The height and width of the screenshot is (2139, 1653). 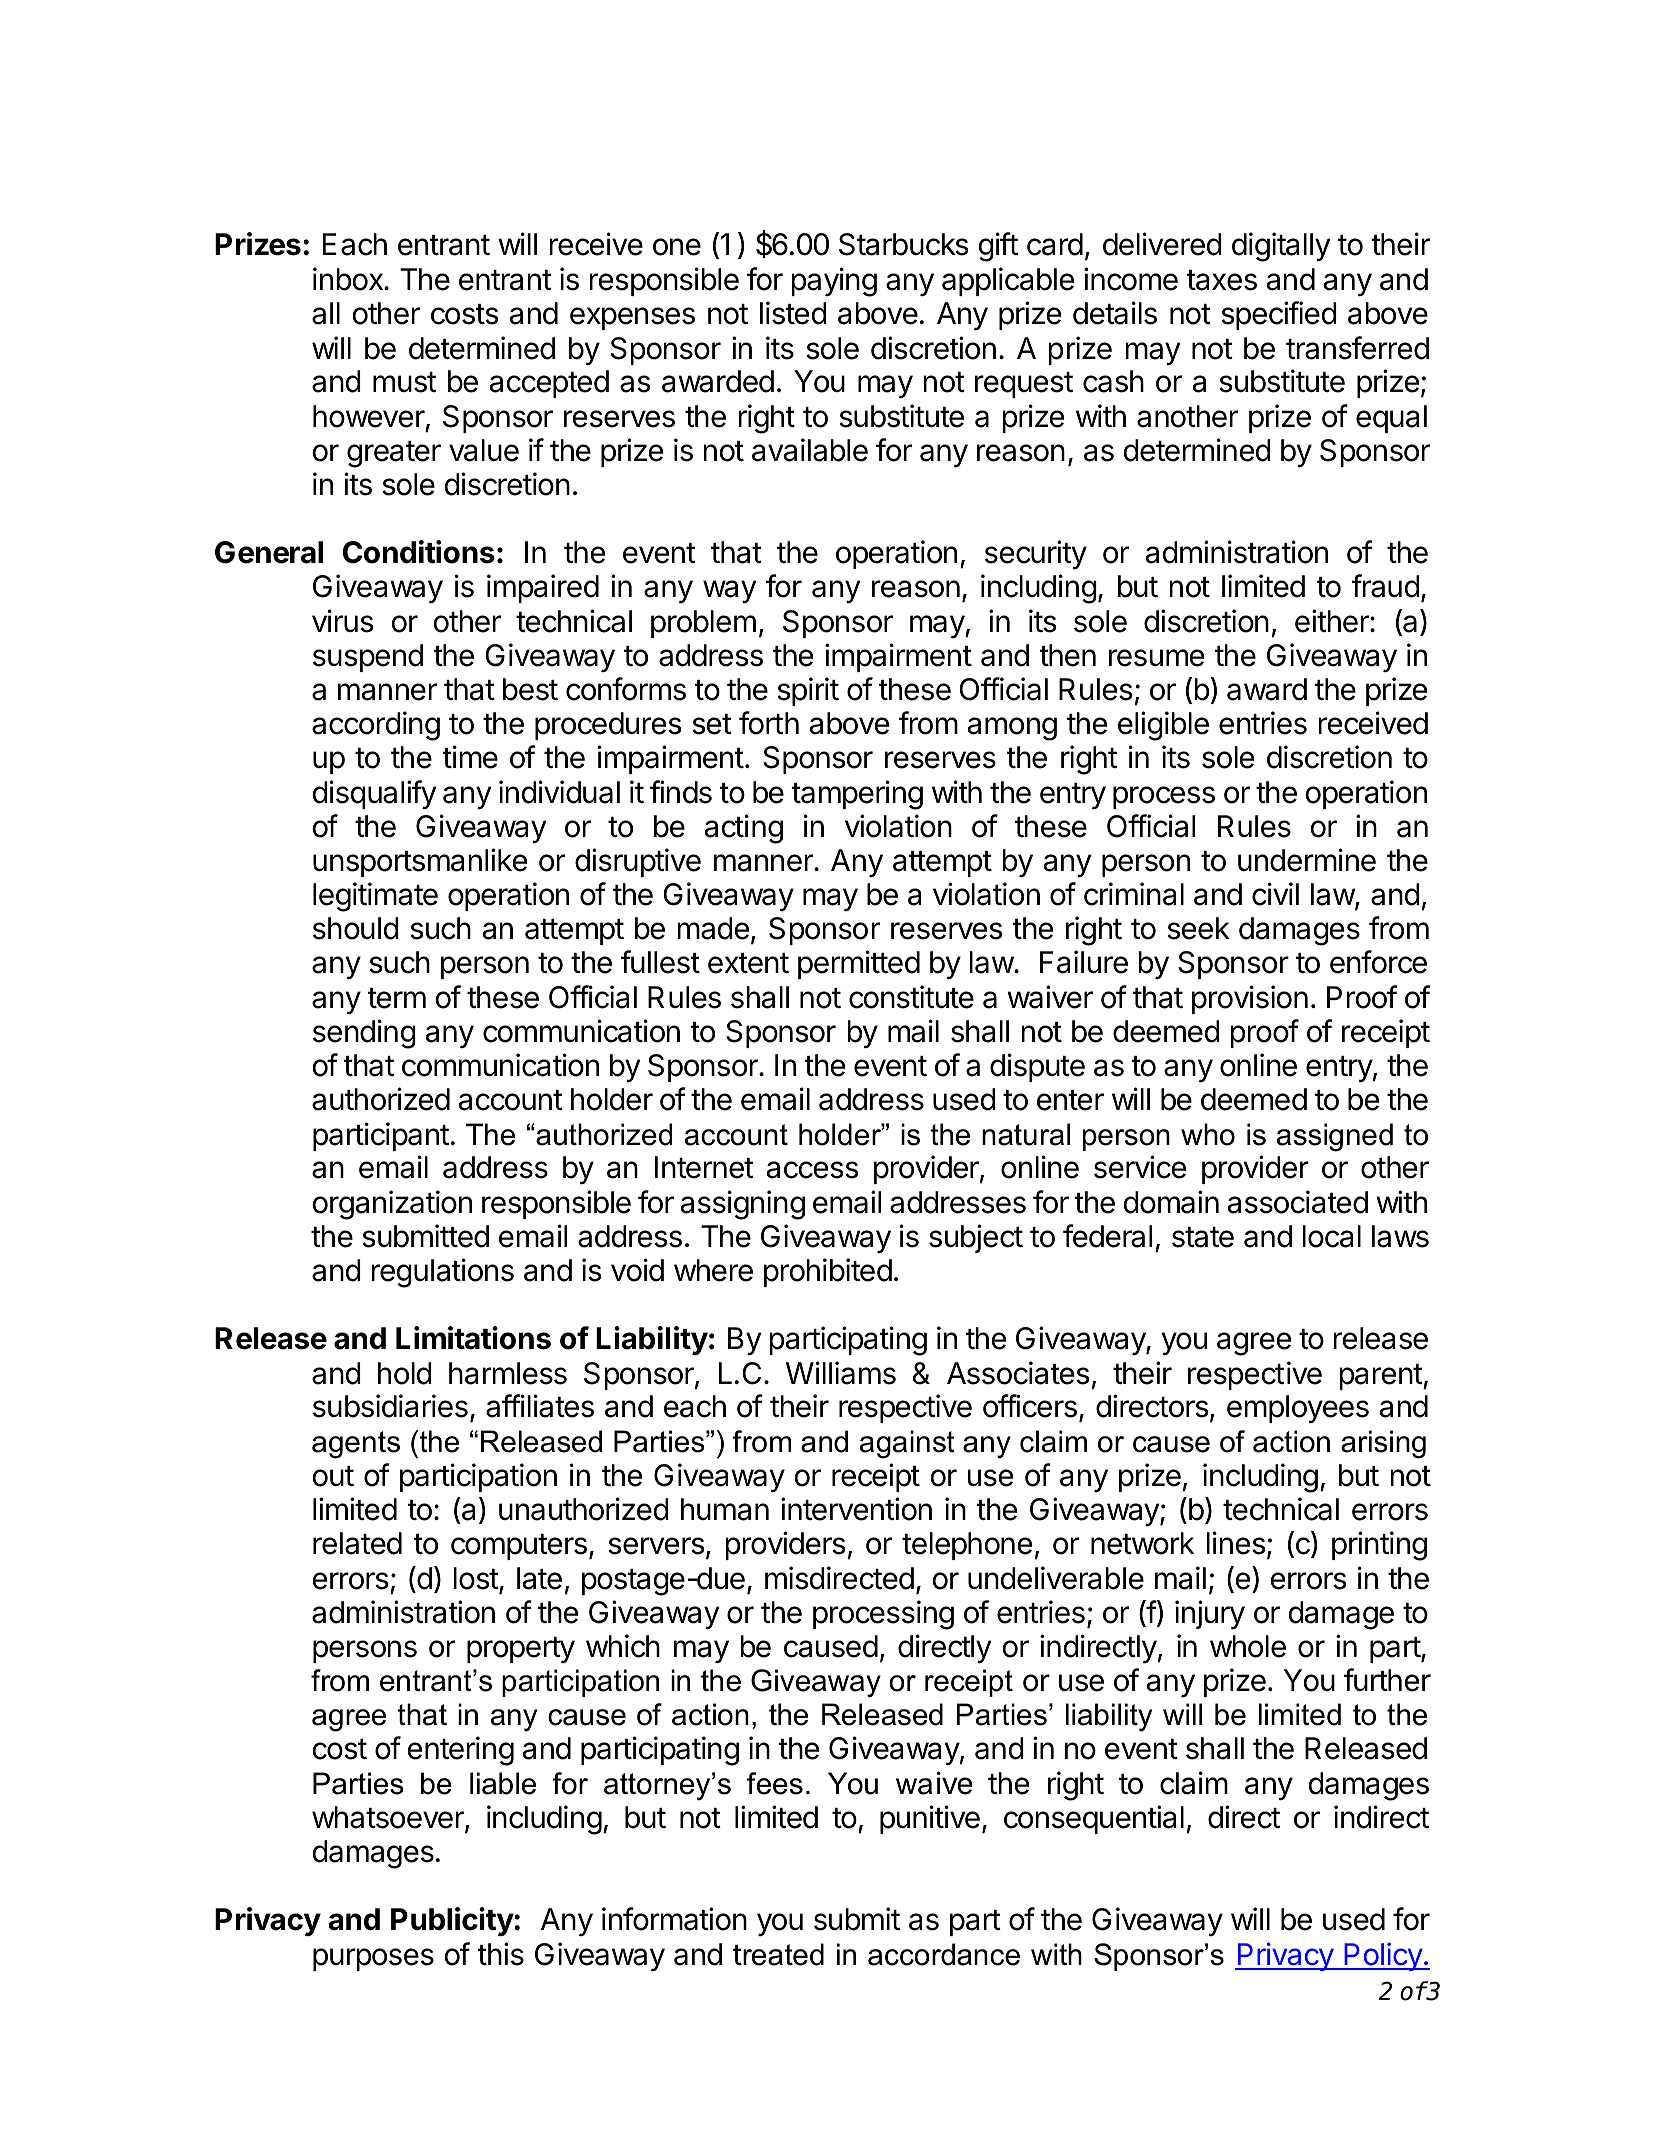 I want to click on Publicity, so click(x=453, y=1921).
